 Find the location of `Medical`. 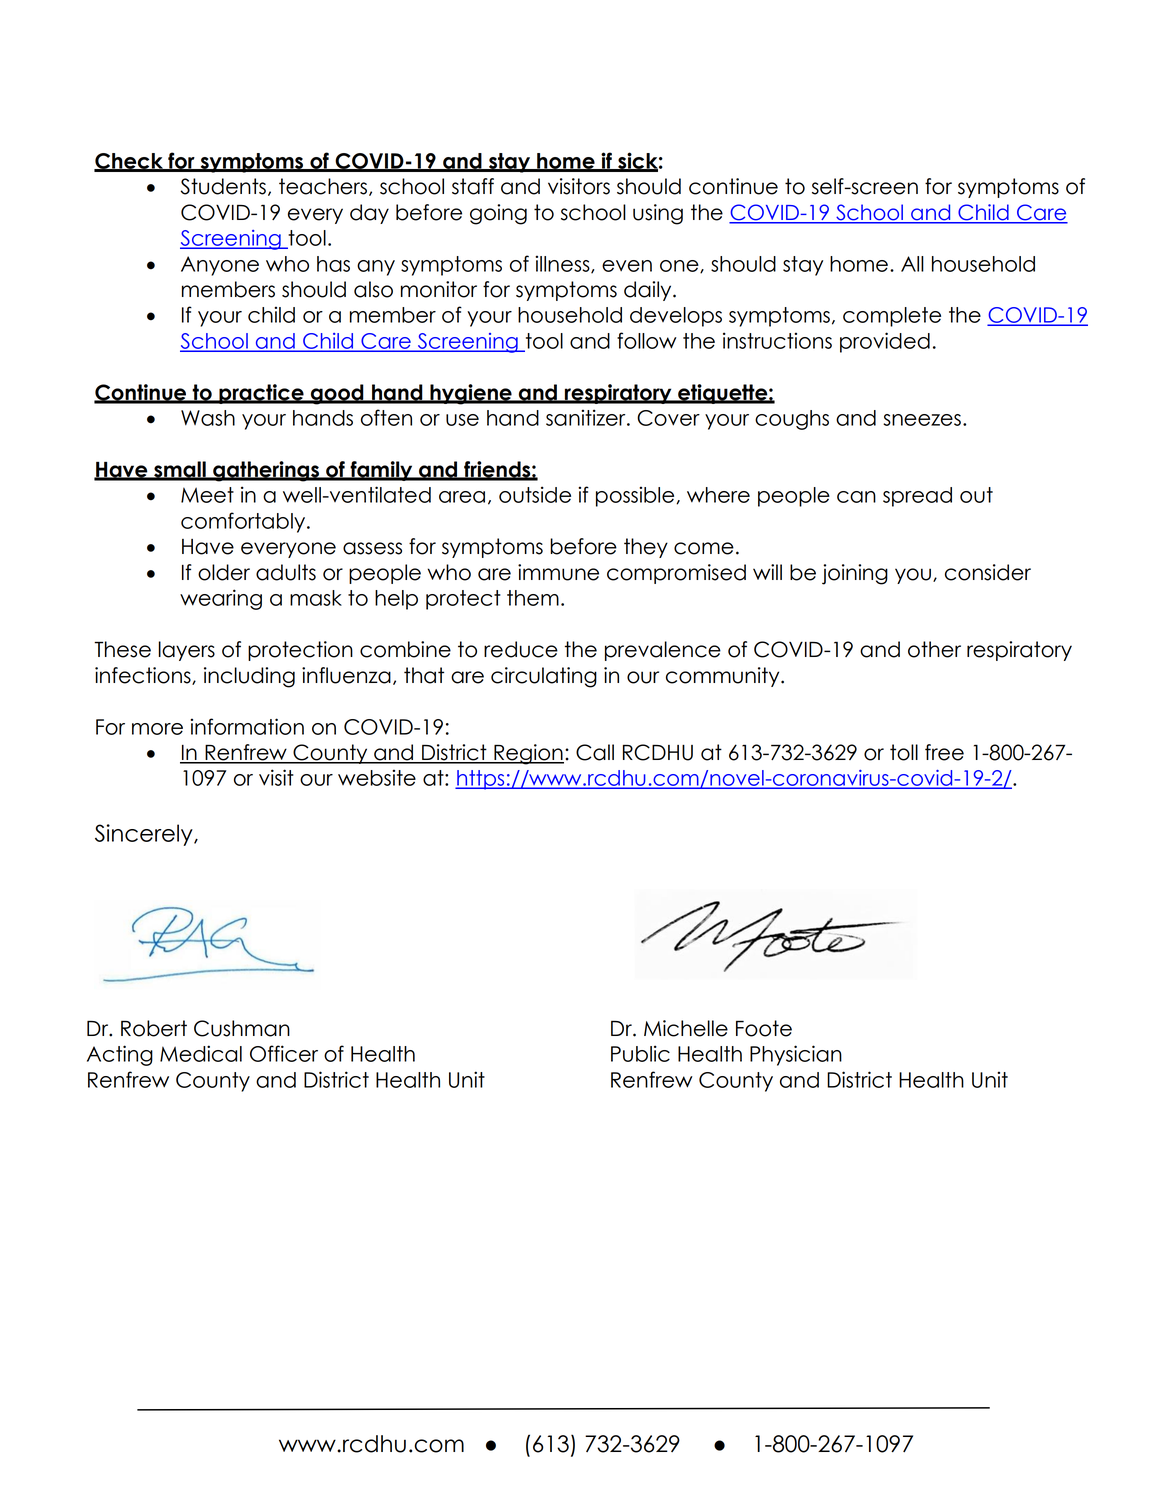

Medical is located at coordinates (201, 1053).
